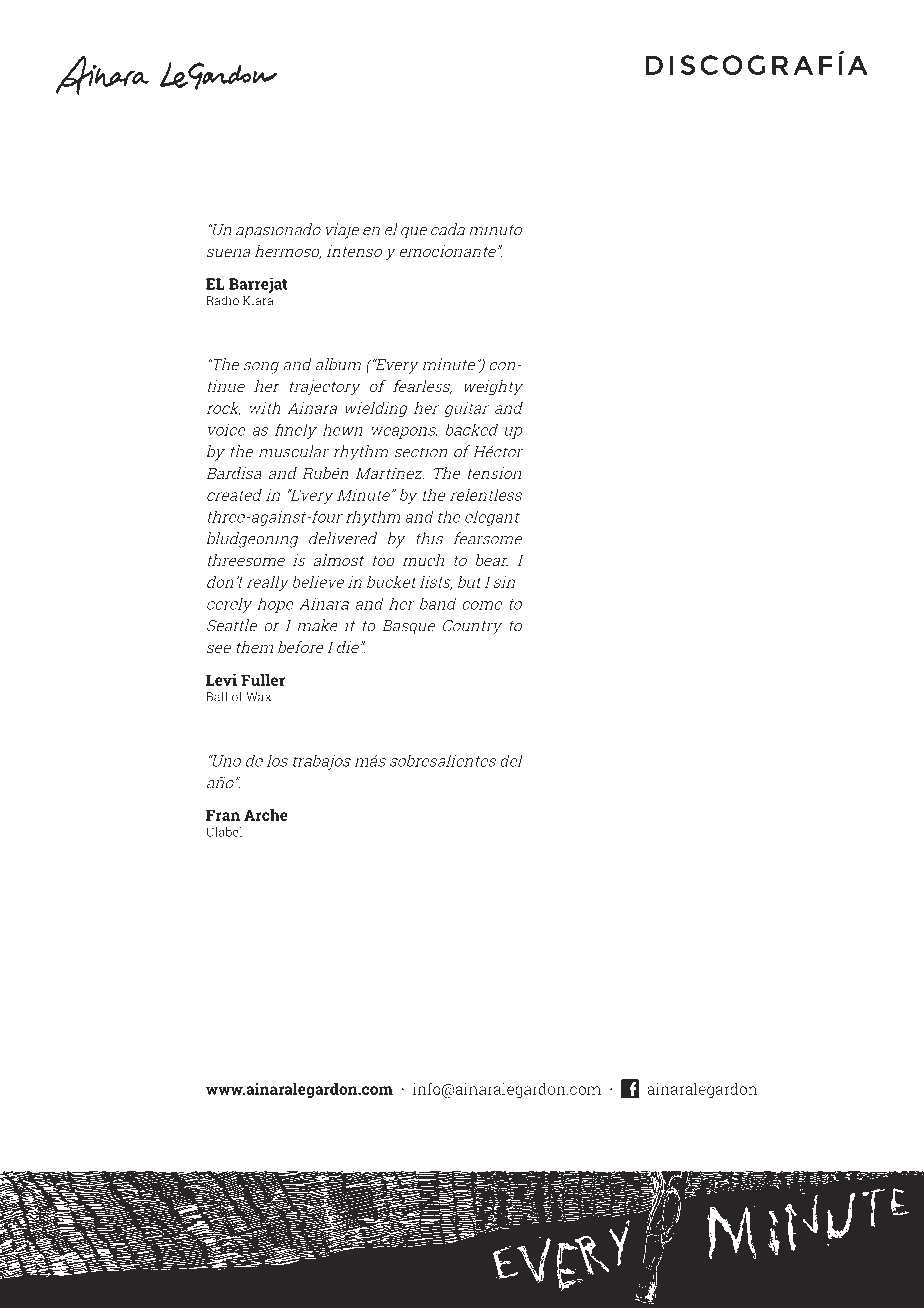 This screenshot has height=1308, width=924. I want to click on Levi, so click(221, 680).
